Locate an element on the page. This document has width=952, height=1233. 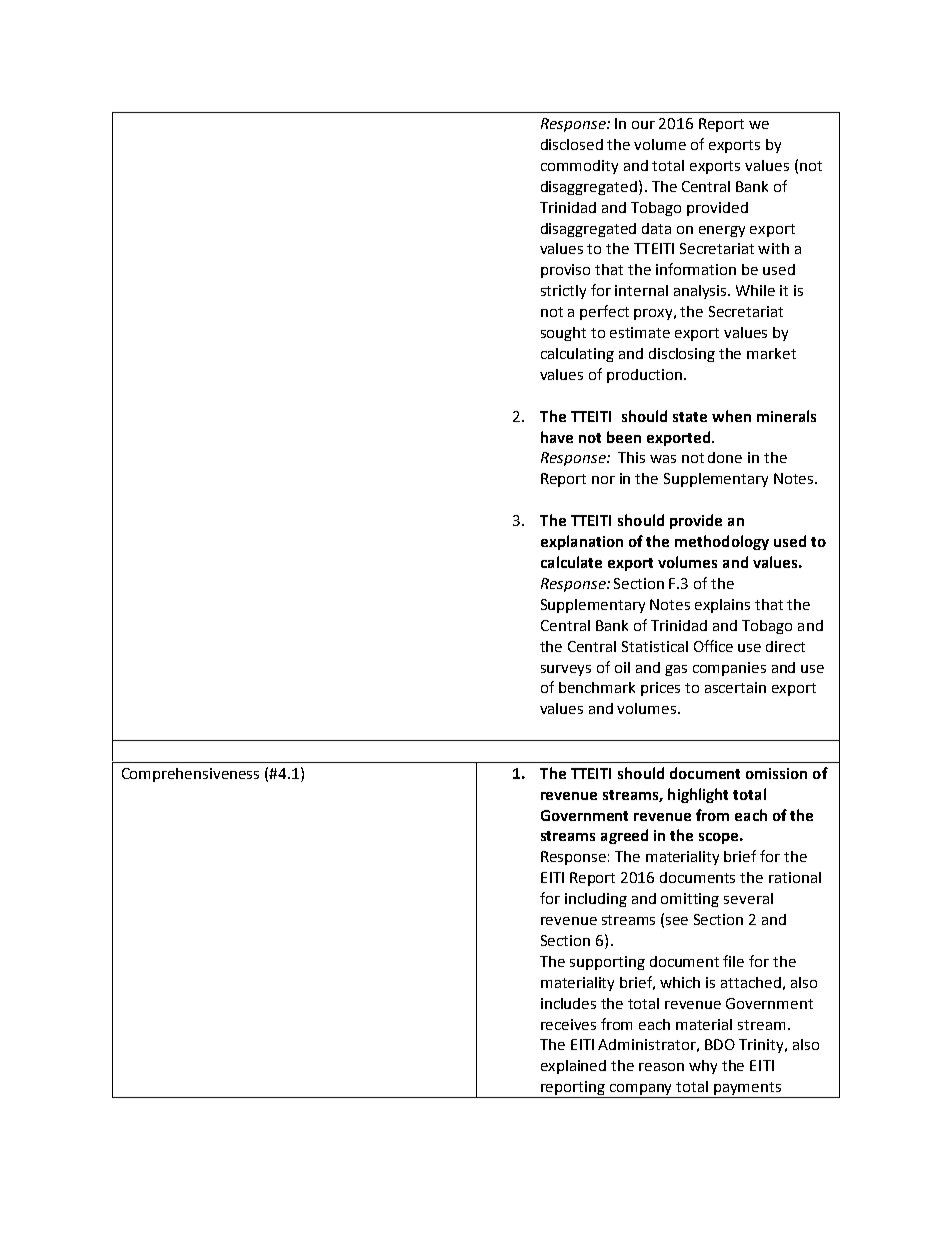
have is located at coordinates (557, 437).
